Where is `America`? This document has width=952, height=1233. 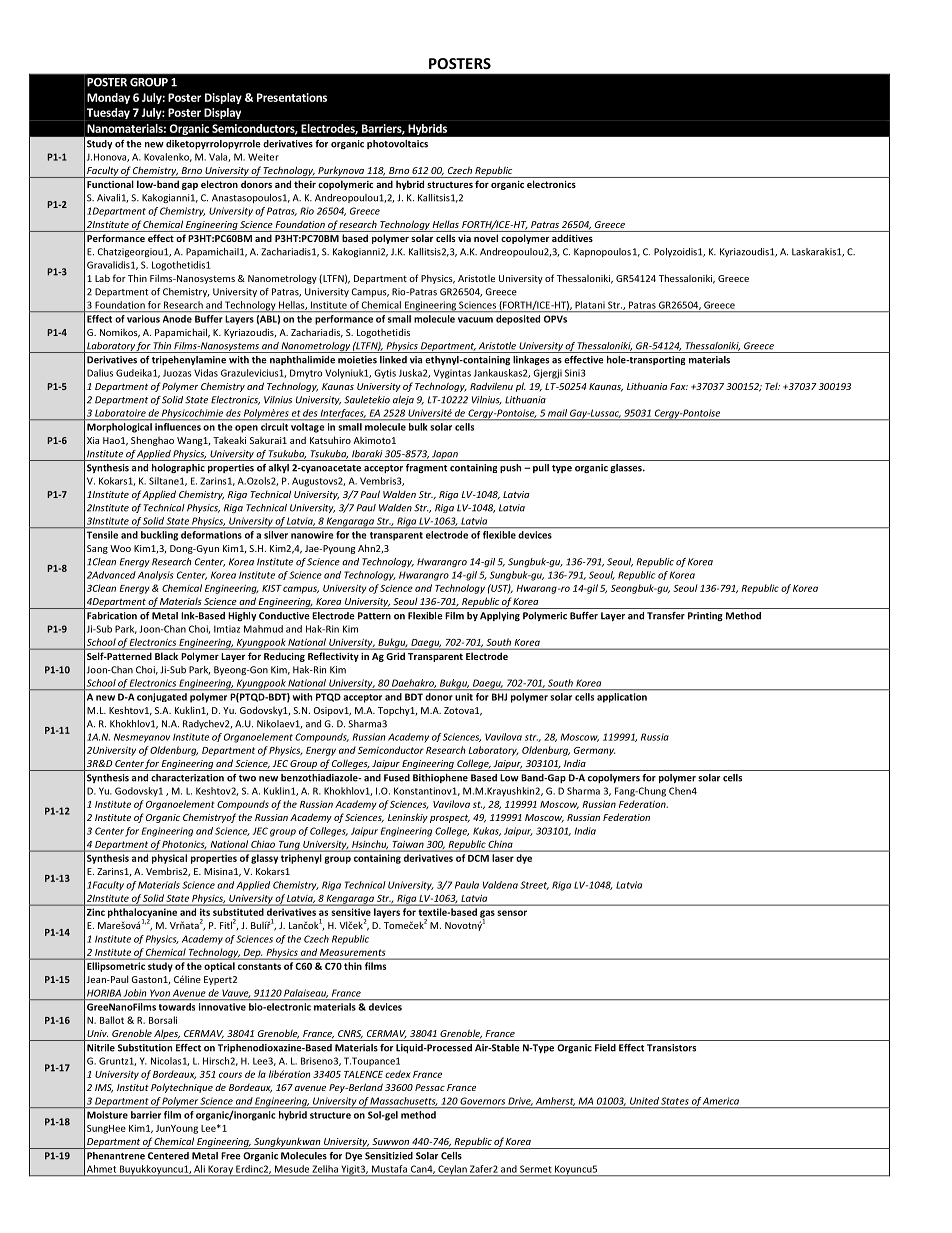
America is located at coordinates (721, 1101).
